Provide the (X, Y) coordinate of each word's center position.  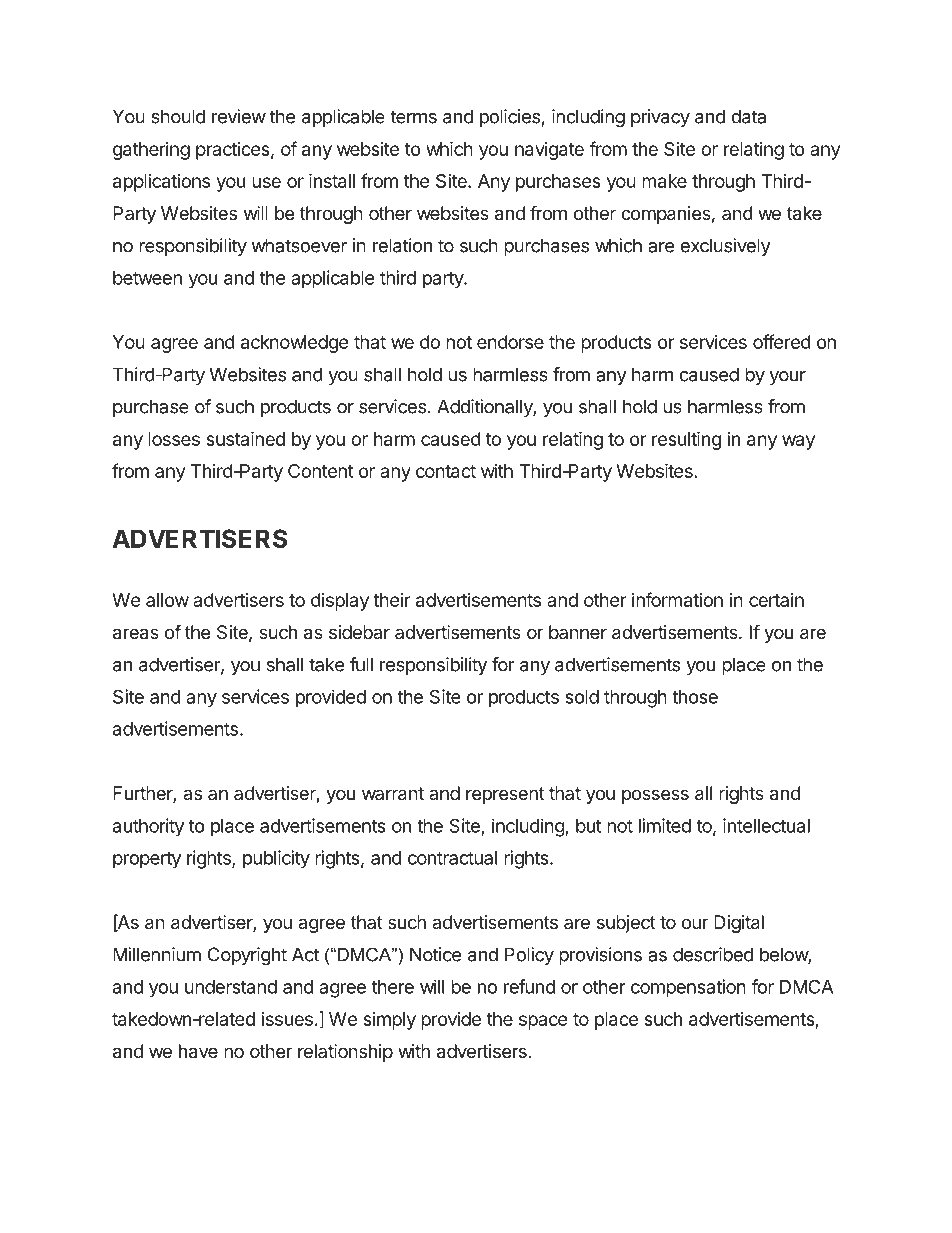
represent (505, 795)
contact (446, 471)
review (239, 116)
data (748, 116)
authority (148, 827)
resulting (686, 440)
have (198, 1051)
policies (510, 118)
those (695, 697)
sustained (245, 438)
